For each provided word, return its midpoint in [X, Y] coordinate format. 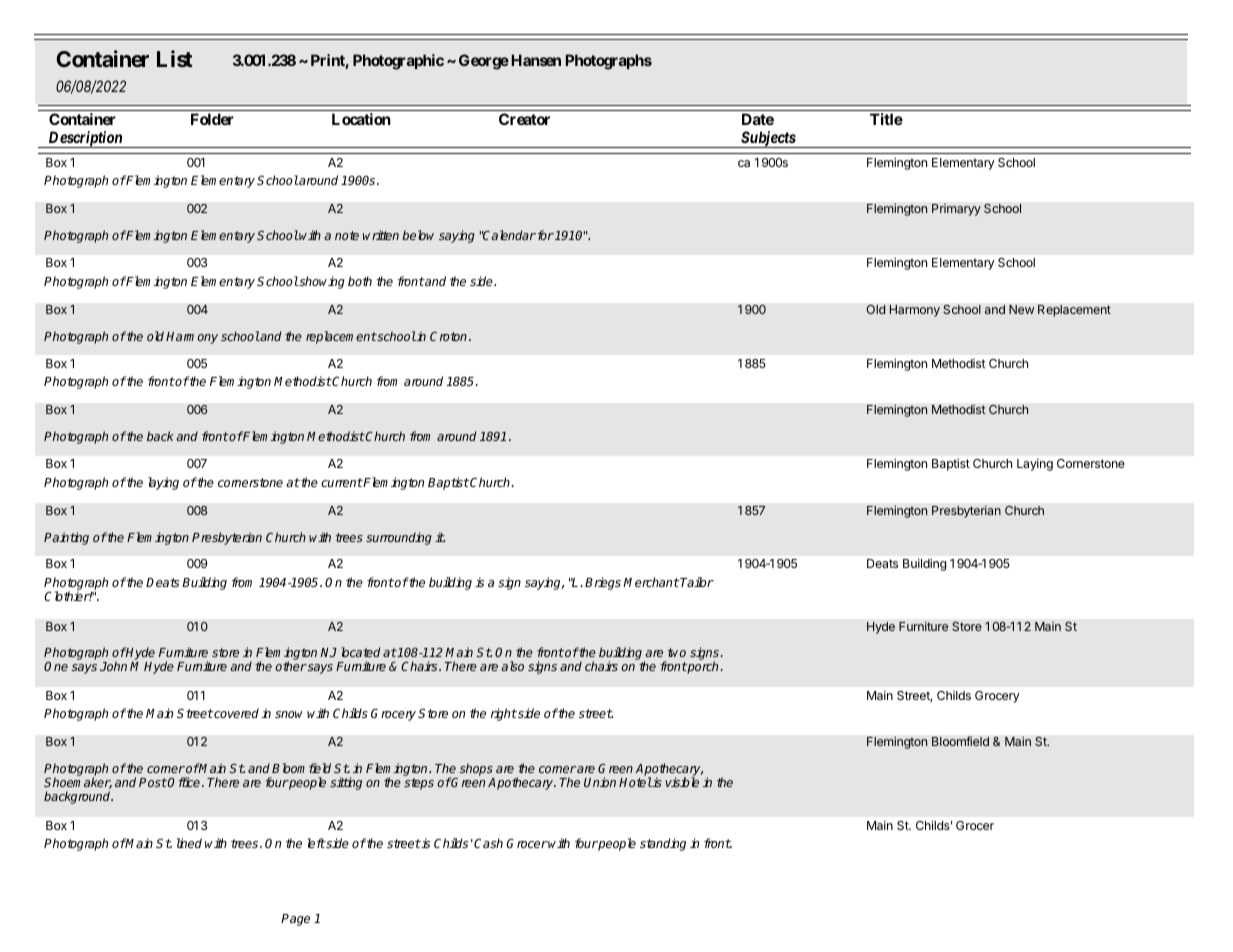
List [175, 58]
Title [886, 119]
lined [189, 843]
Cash [488, 843]
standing [663, 844]
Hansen [536, 60]
